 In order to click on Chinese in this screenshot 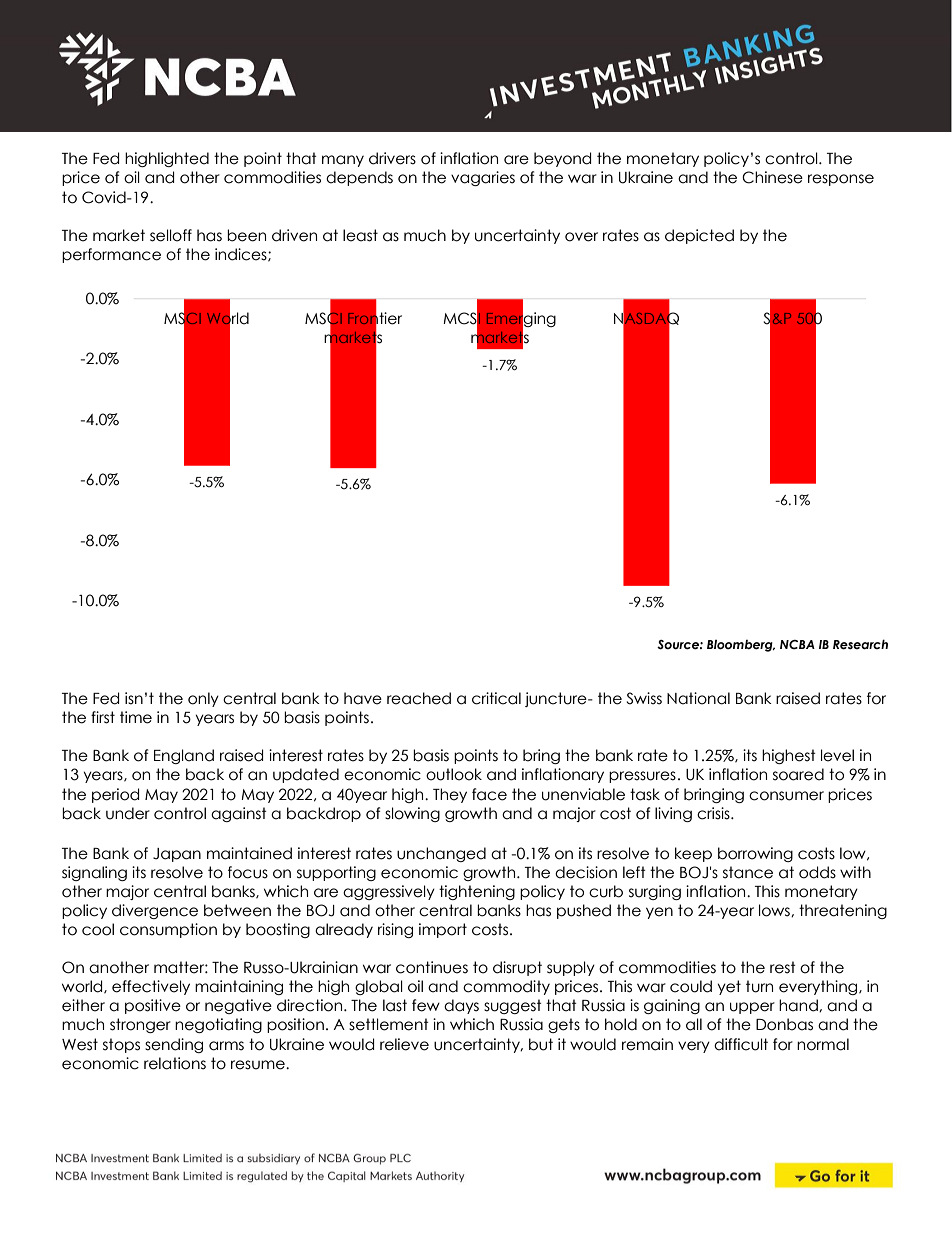, I will do `click(772, 177)`.
